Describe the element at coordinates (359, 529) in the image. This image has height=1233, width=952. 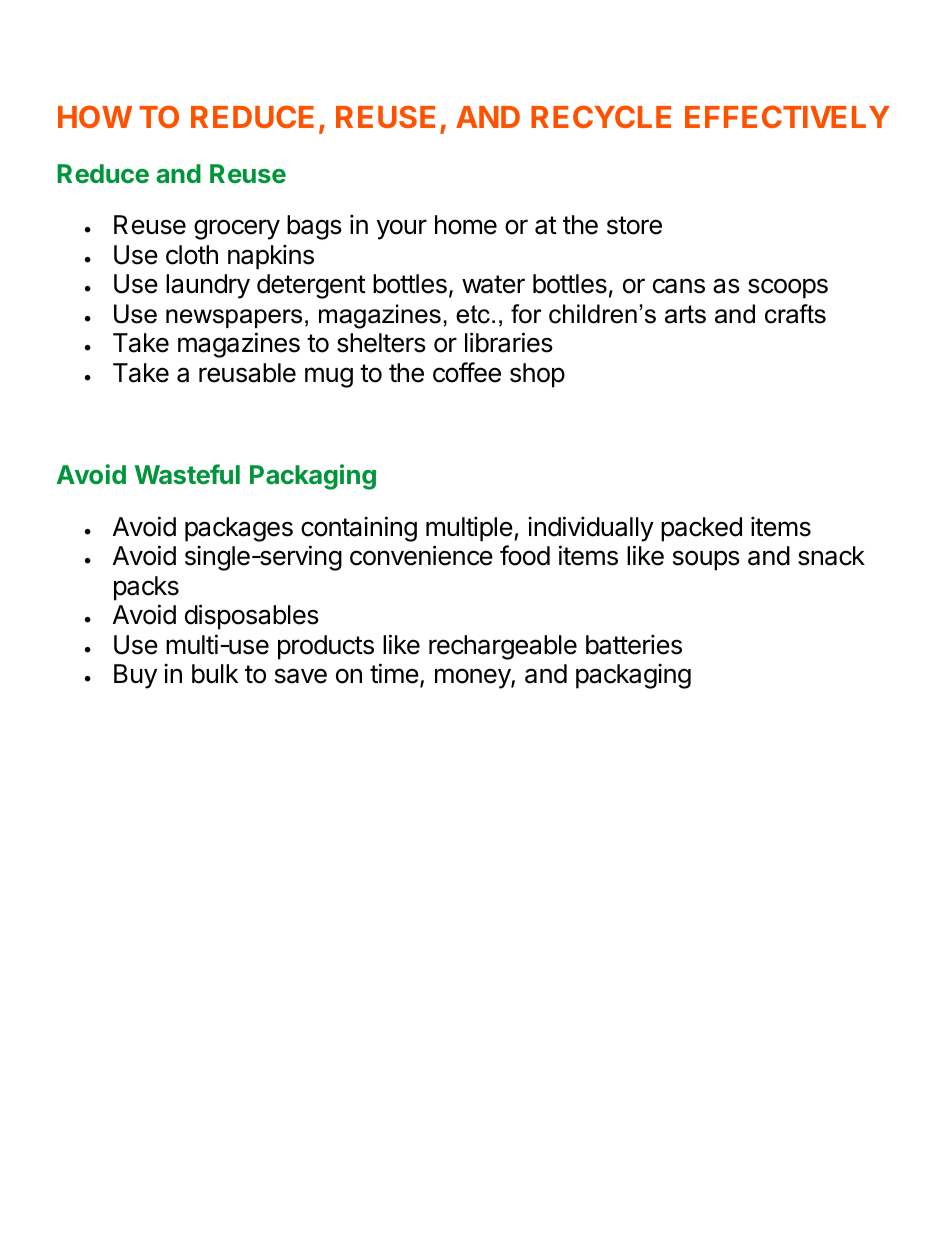
I see `containing` at that location.
